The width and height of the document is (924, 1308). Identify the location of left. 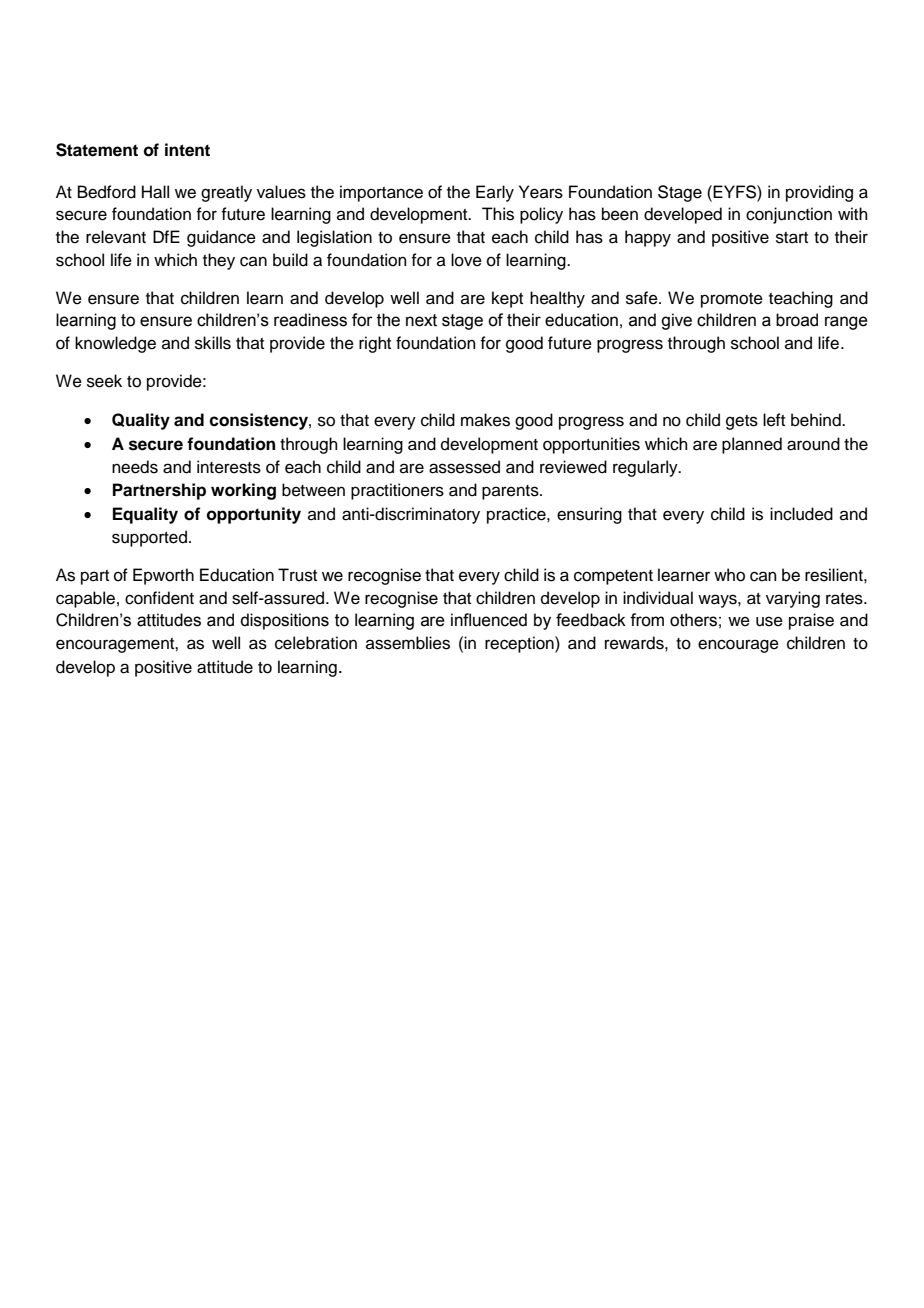
(774, 420).
